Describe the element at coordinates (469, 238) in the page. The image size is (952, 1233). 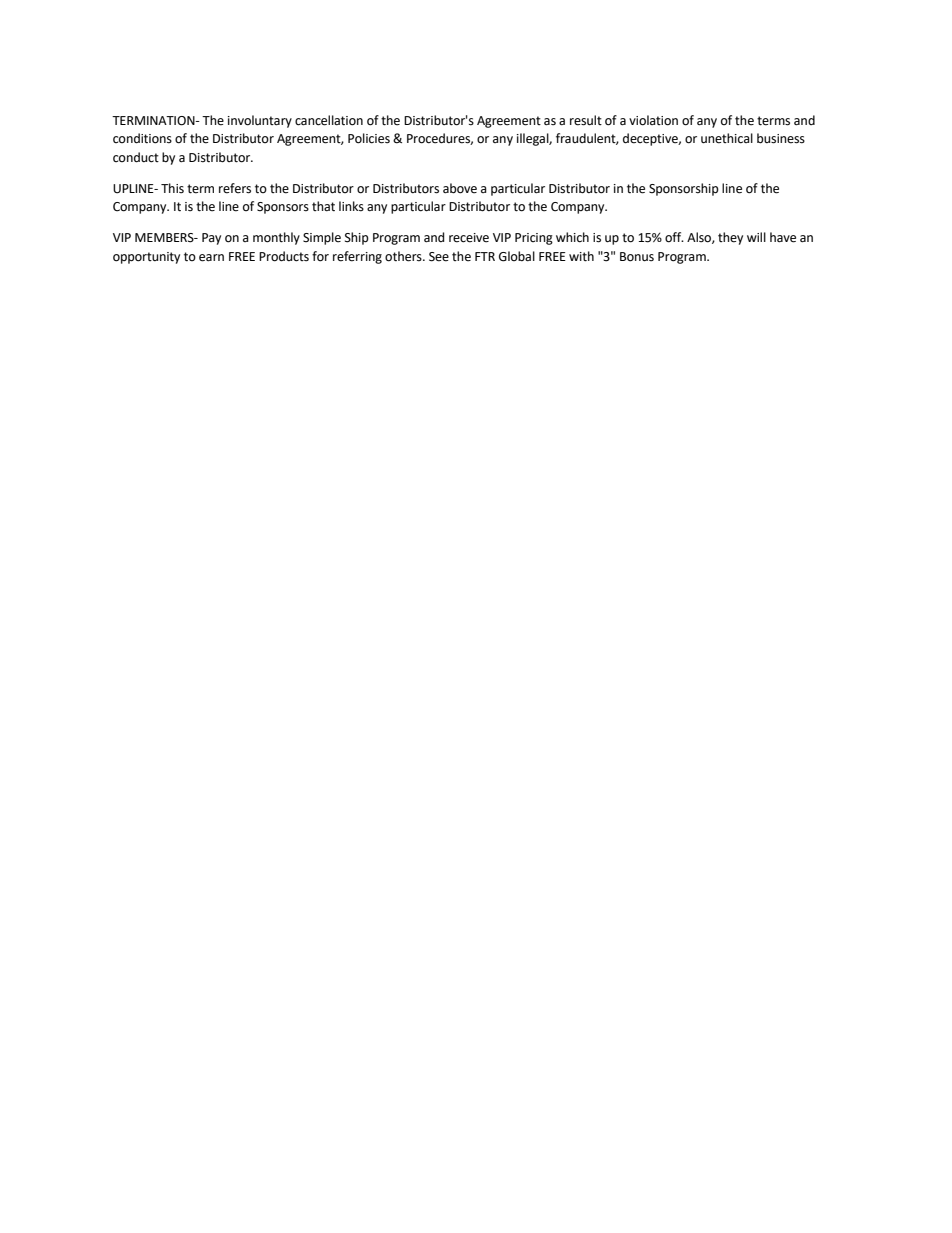
I see `receive` at that location.
